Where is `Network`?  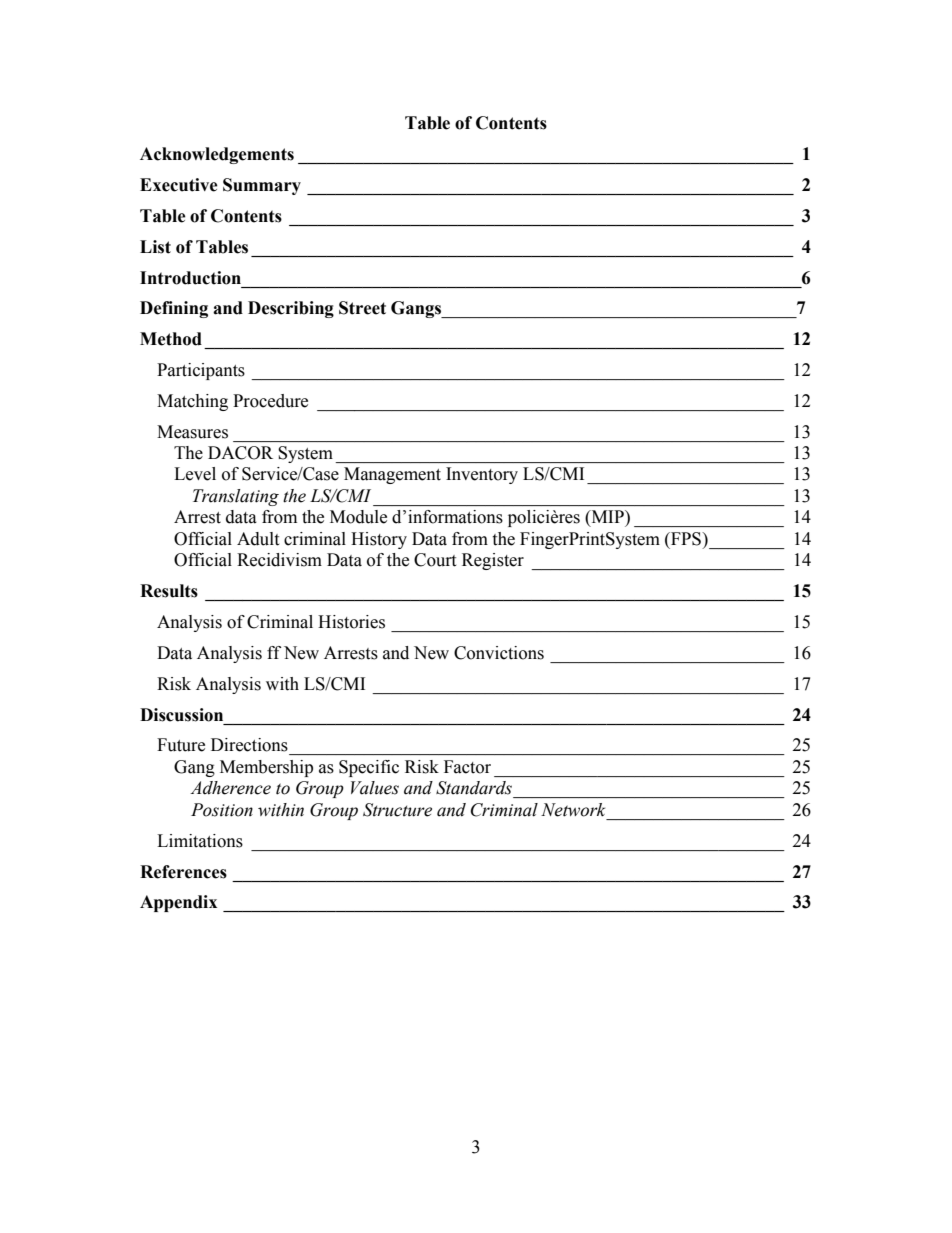
Network is located at coordinates (573, 810).
